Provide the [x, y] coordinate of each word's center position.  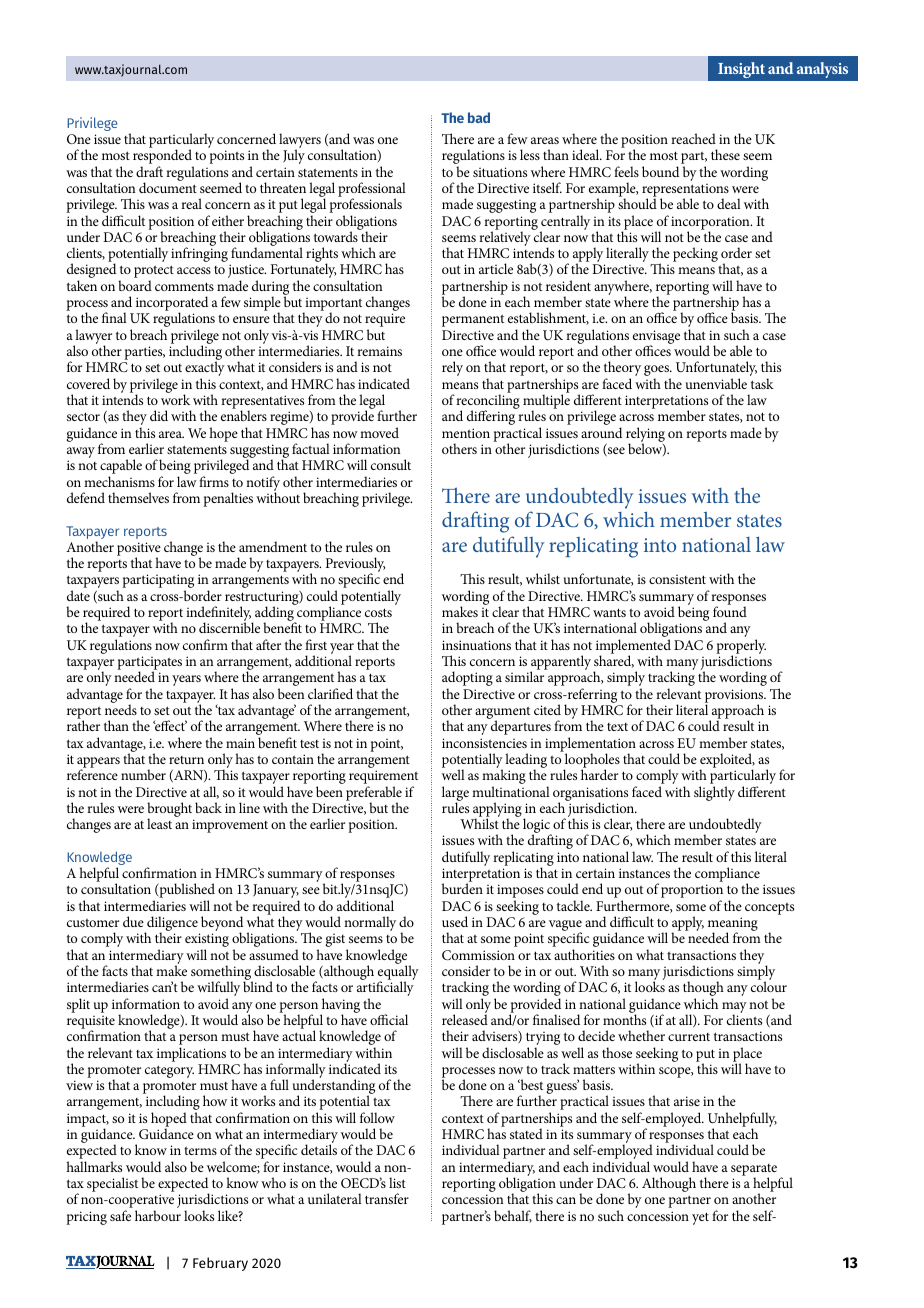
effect [170, 725]
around [601, 432]
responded [163, 158]
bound [660, 171]
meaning [733, 925]
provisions [735, 697]
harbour [158, 1215]
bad [479, 117]
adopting [467, 680]
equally [398, 973]
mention [466, 433]
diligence [172, 925]
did [159, 415]
